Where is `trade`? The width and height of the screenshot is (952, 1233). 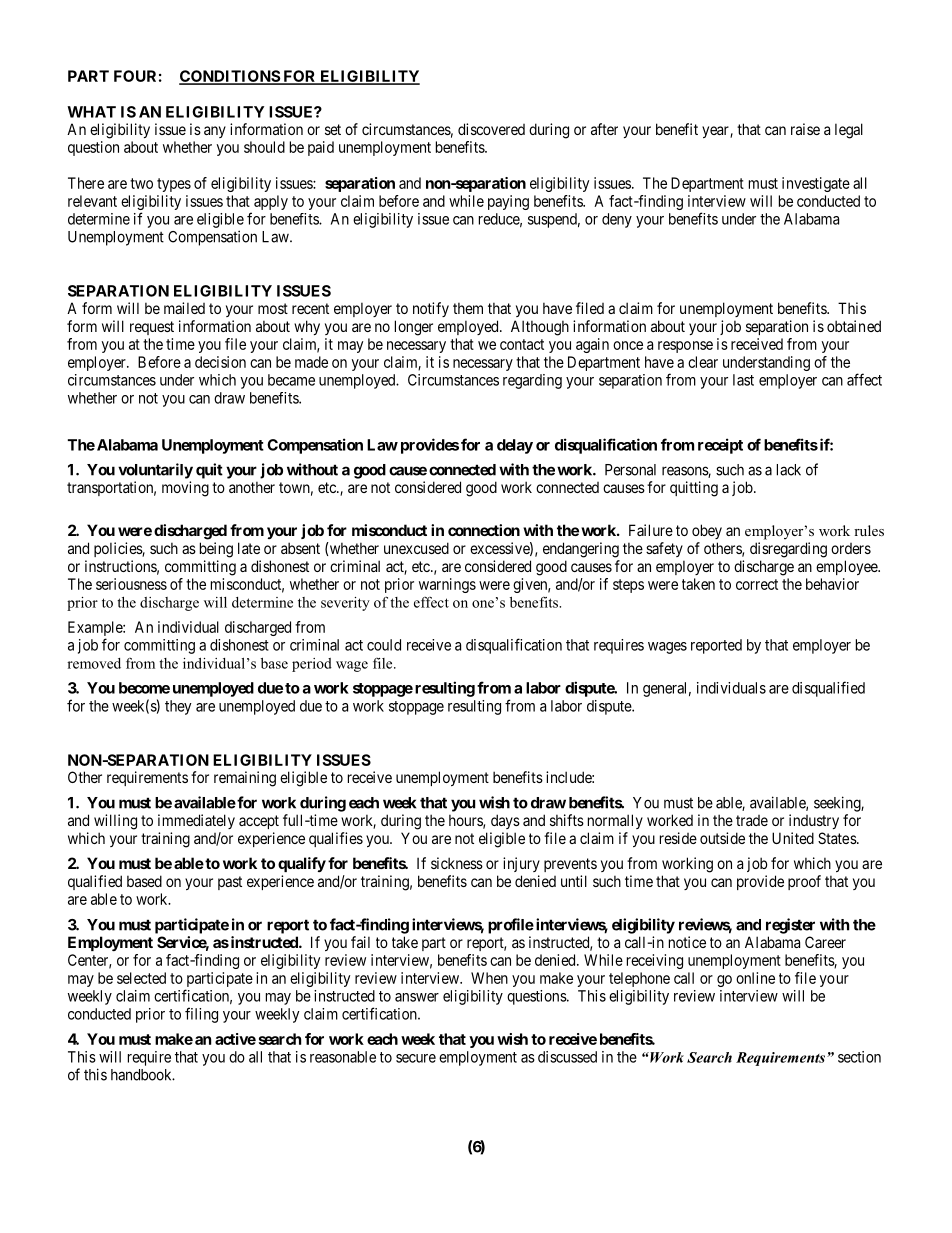 trade is located at coordinates (752, 820).
